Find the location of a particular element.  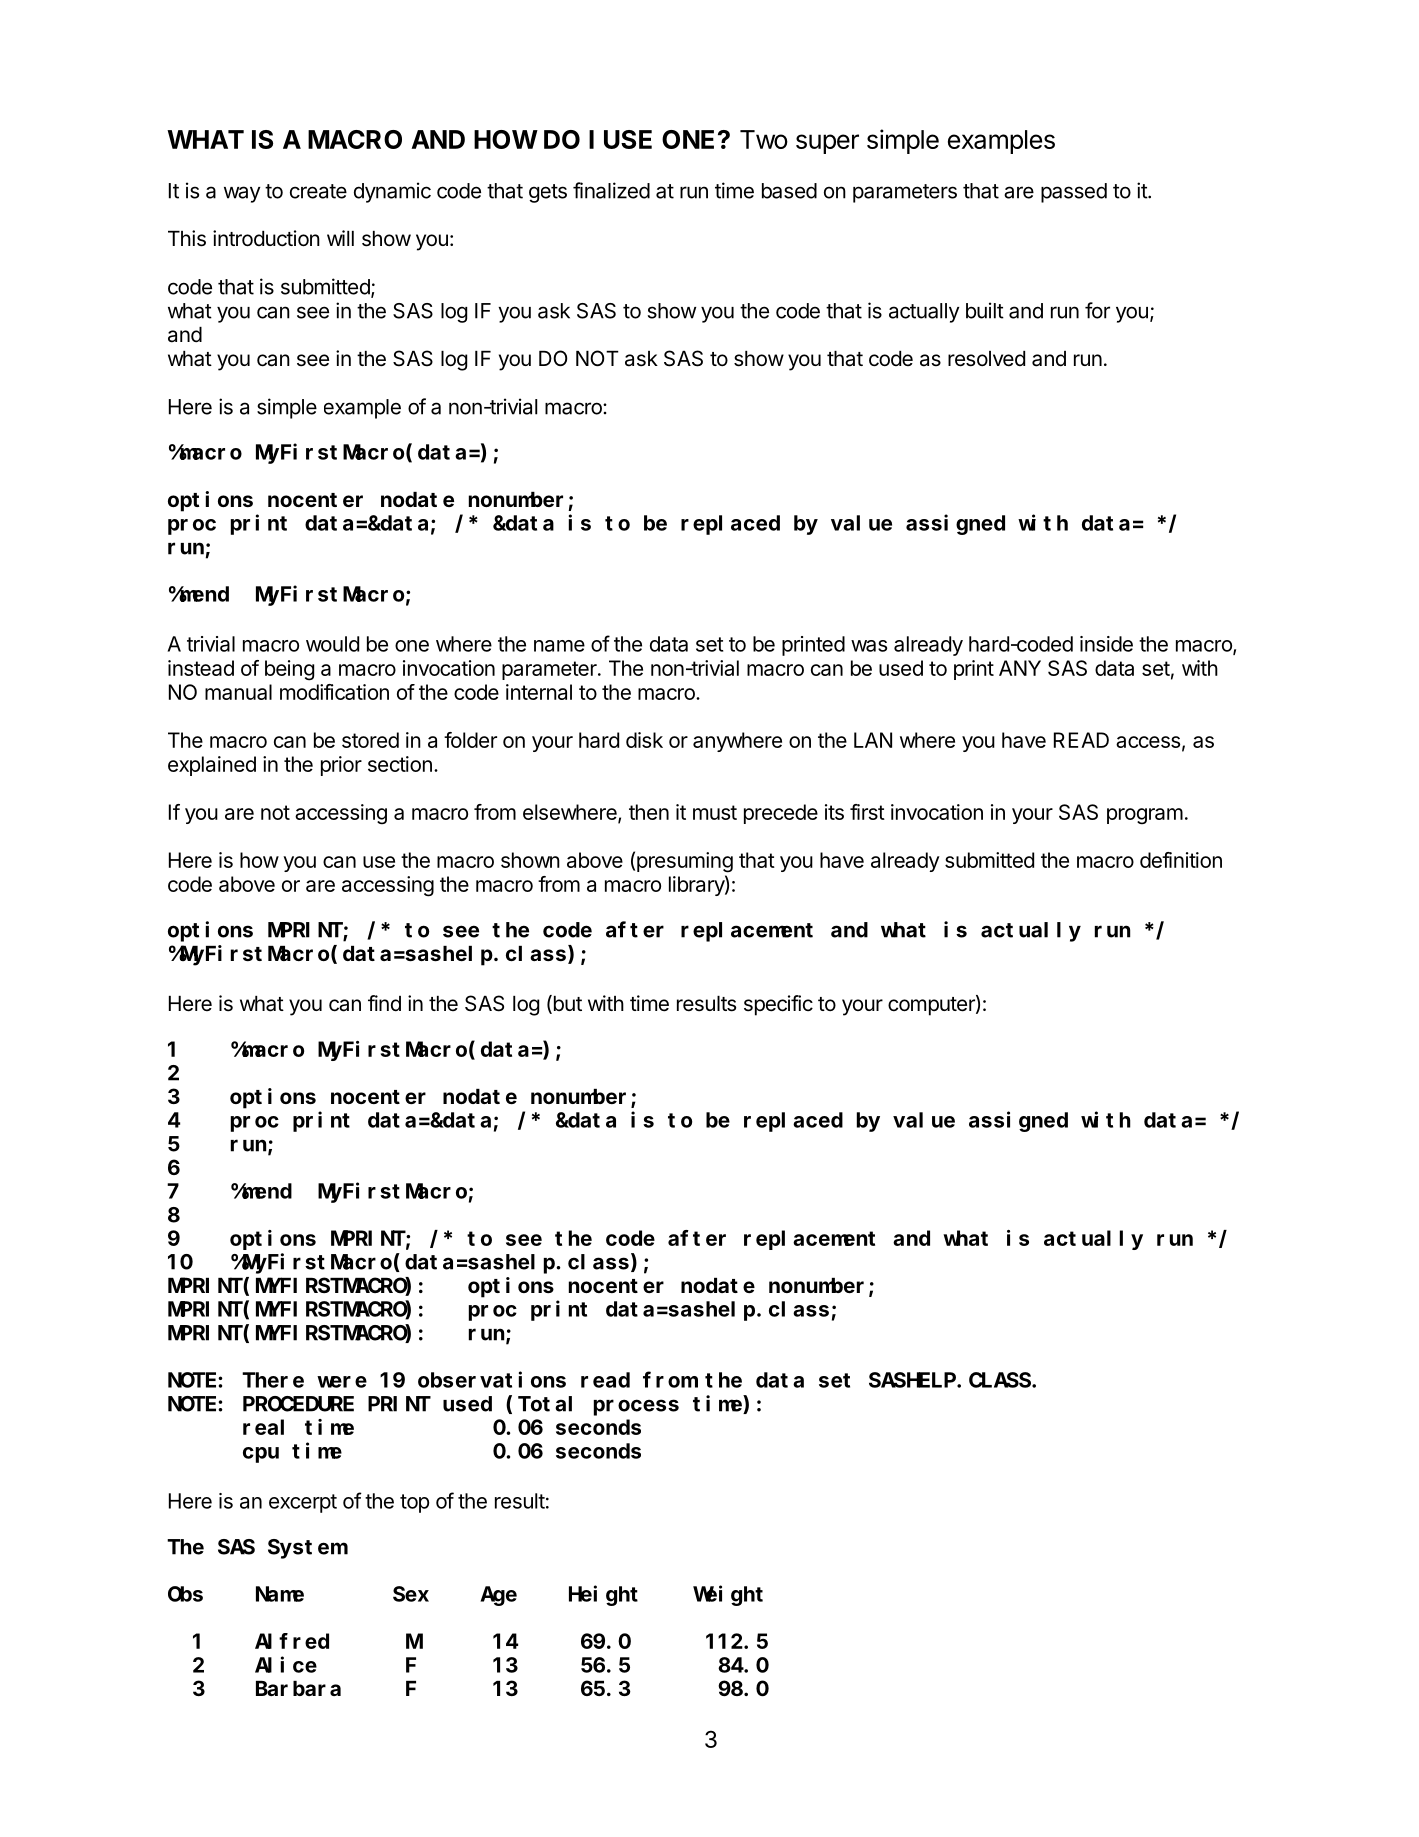

were is located at coordinates (342, 1382).
